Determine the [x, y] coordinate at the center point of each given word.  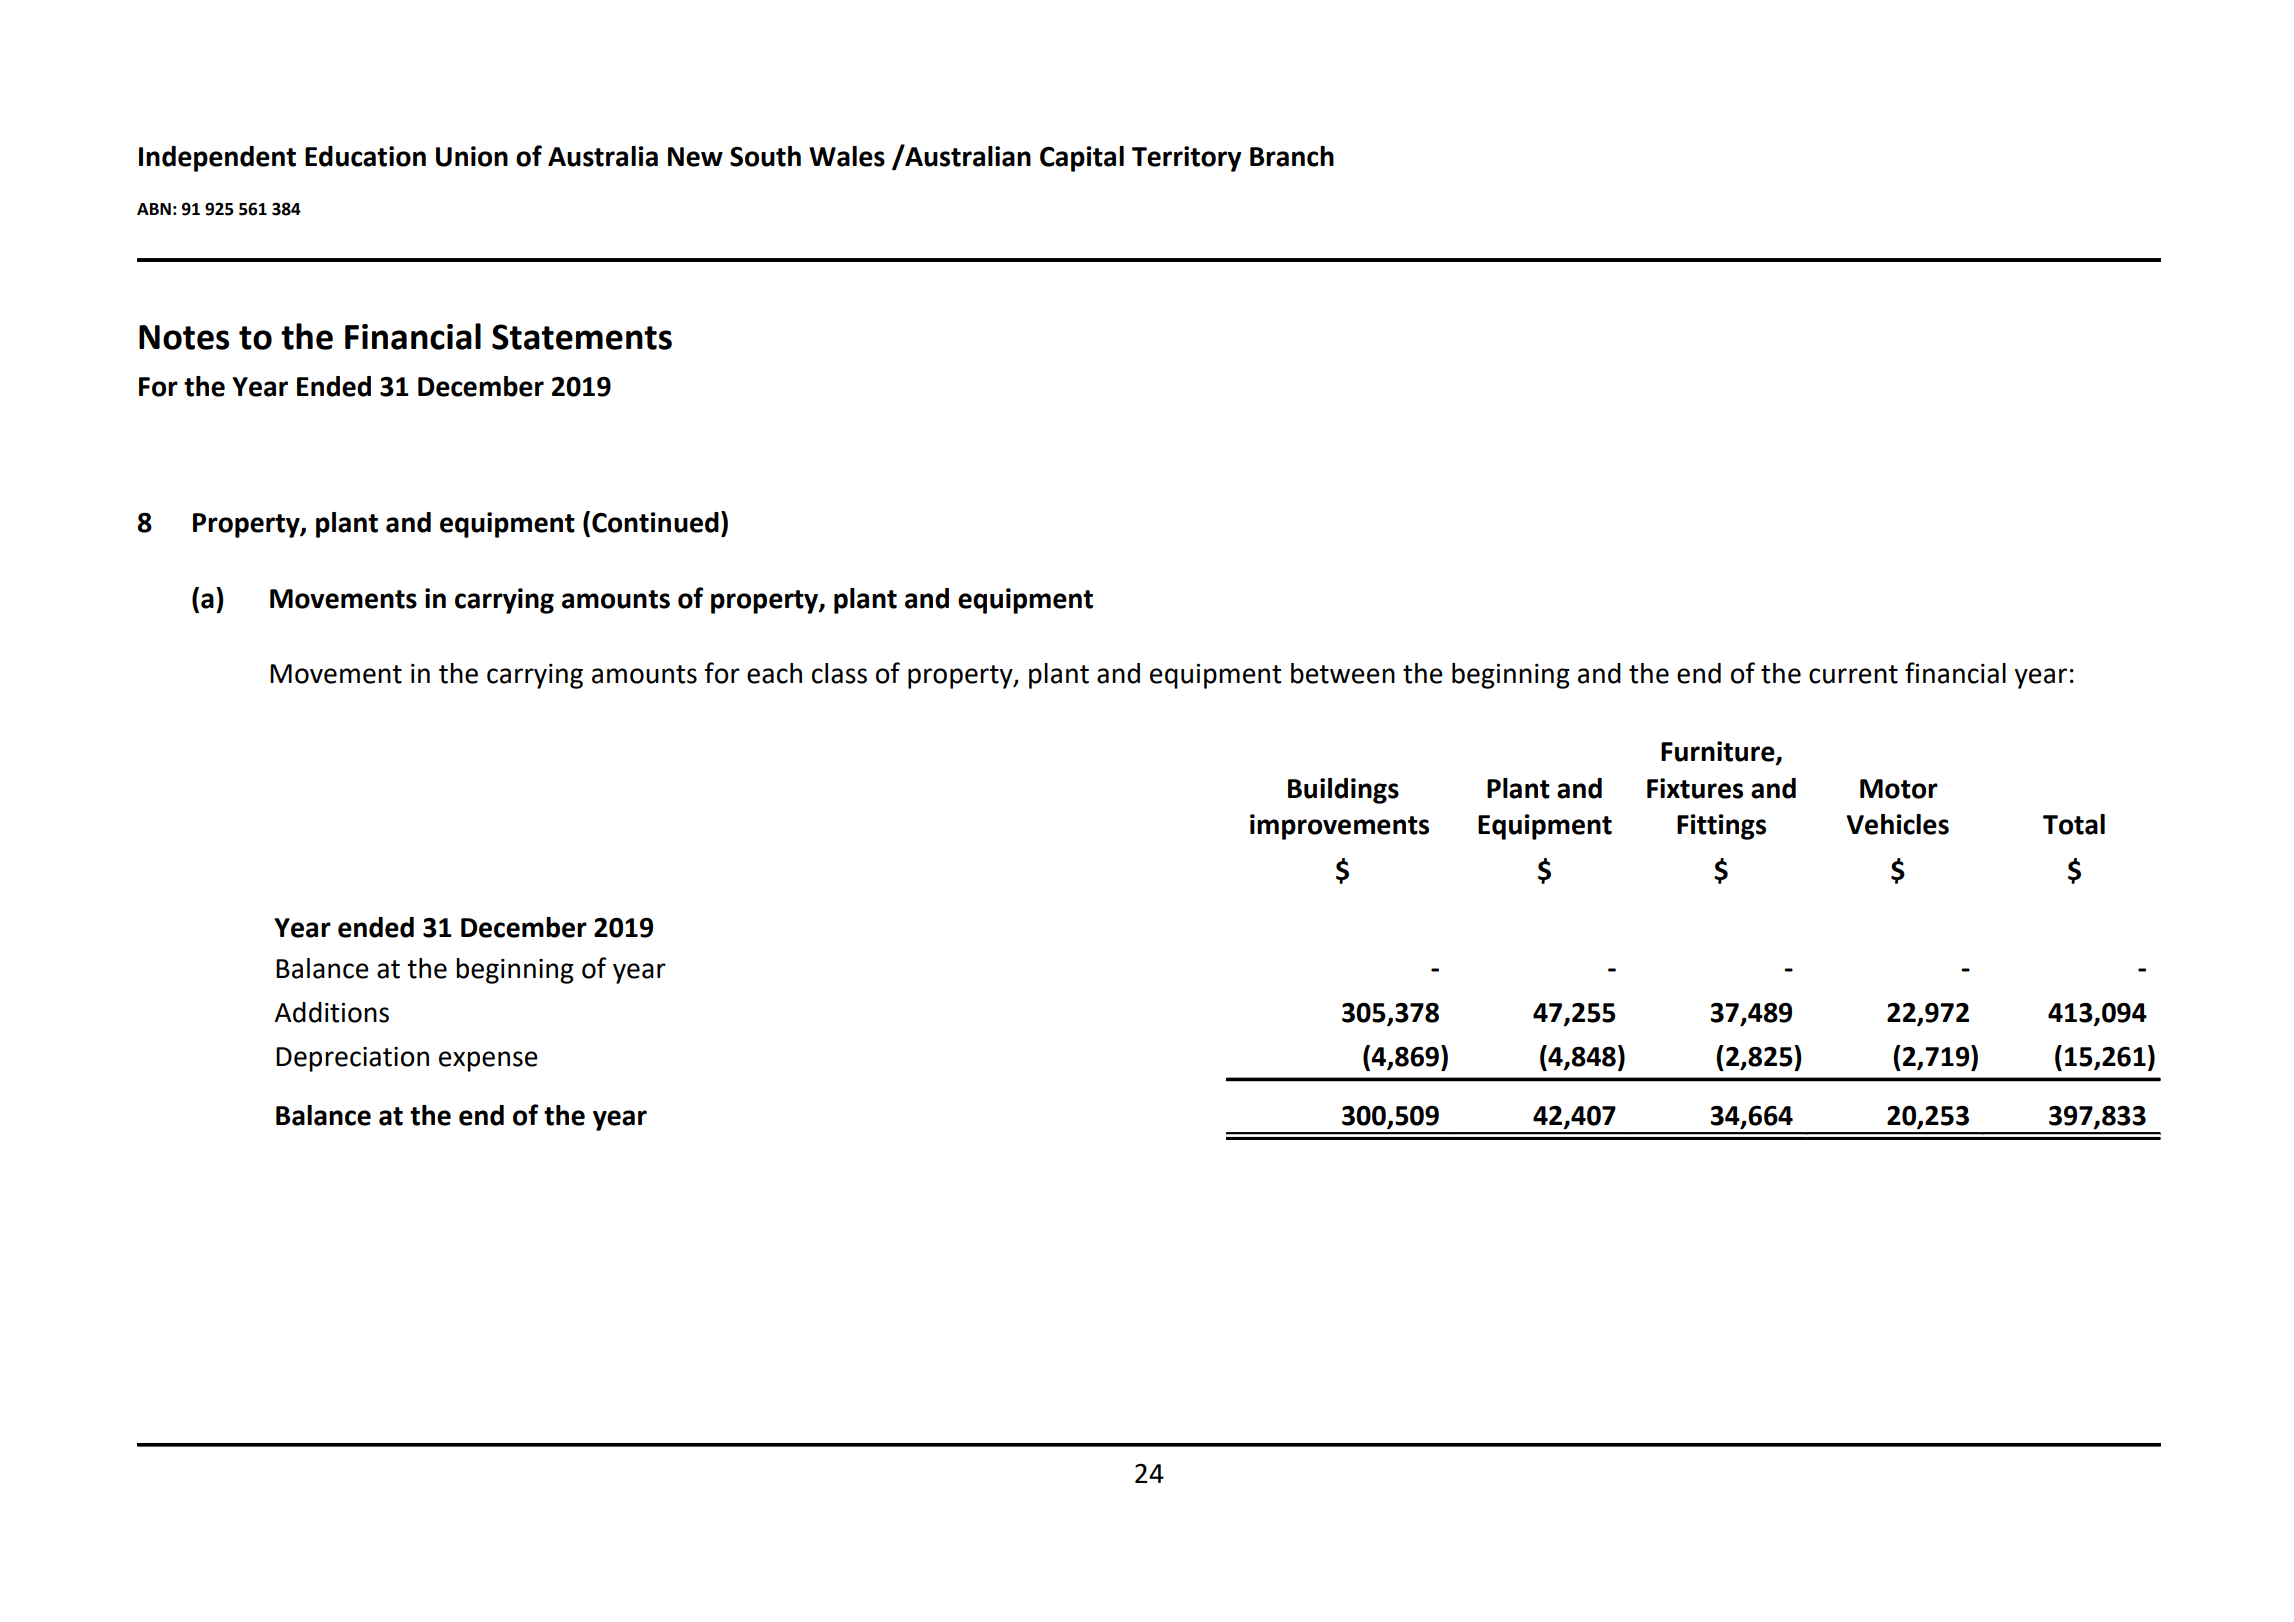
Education [365, 156]
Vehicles [1897, 824]
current [1853, 674]
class [839, 673]
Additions [332, 1012]
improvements [1339, 827]
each [774, 673]
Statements [582, 337]
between [1343, 673]
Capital [1082, 159]
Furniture [1719, 752]
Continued [655, 522]
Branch [1292, 156]
